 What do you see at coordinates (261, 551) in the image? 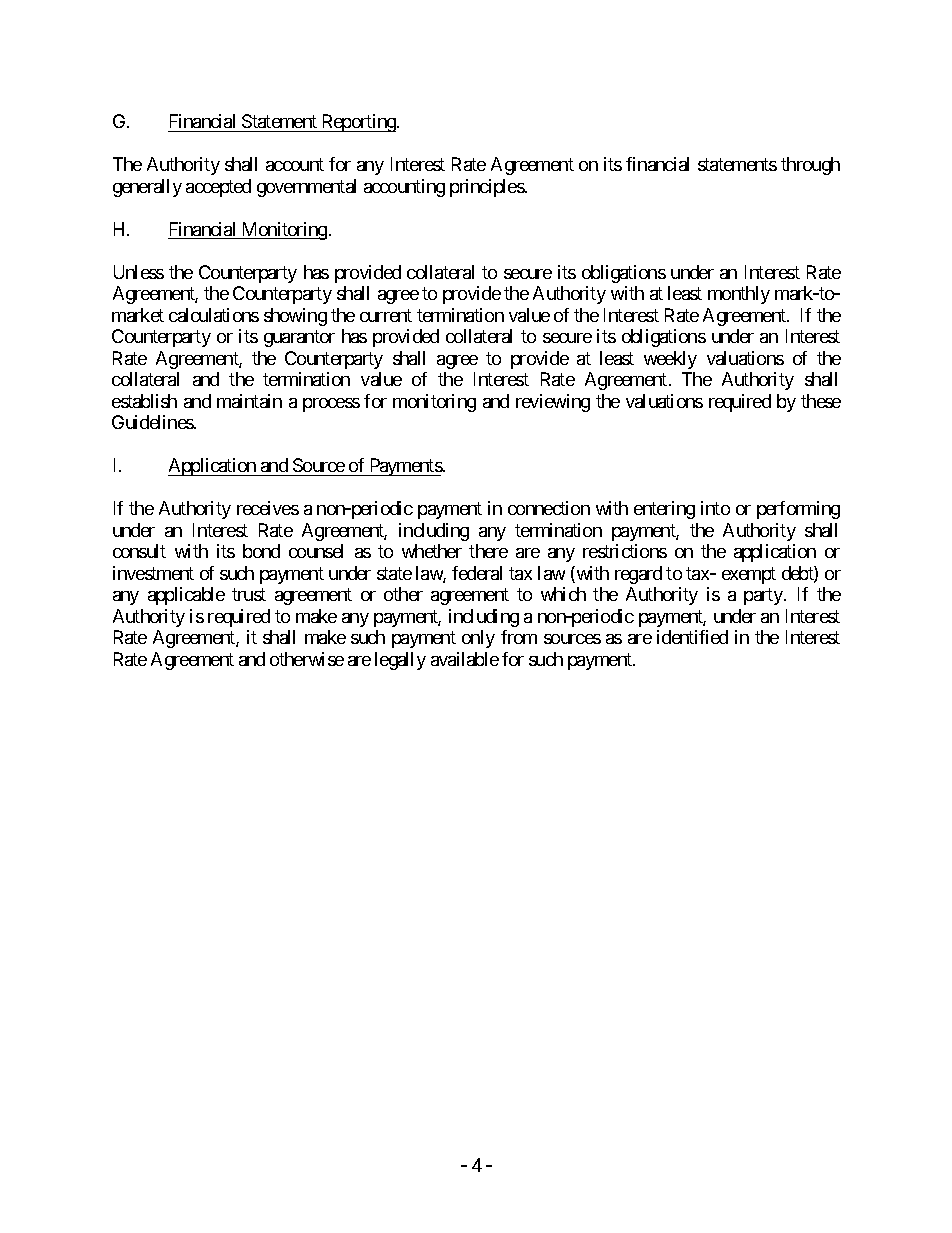
I see `bond` at bounding box center [261, 551].
